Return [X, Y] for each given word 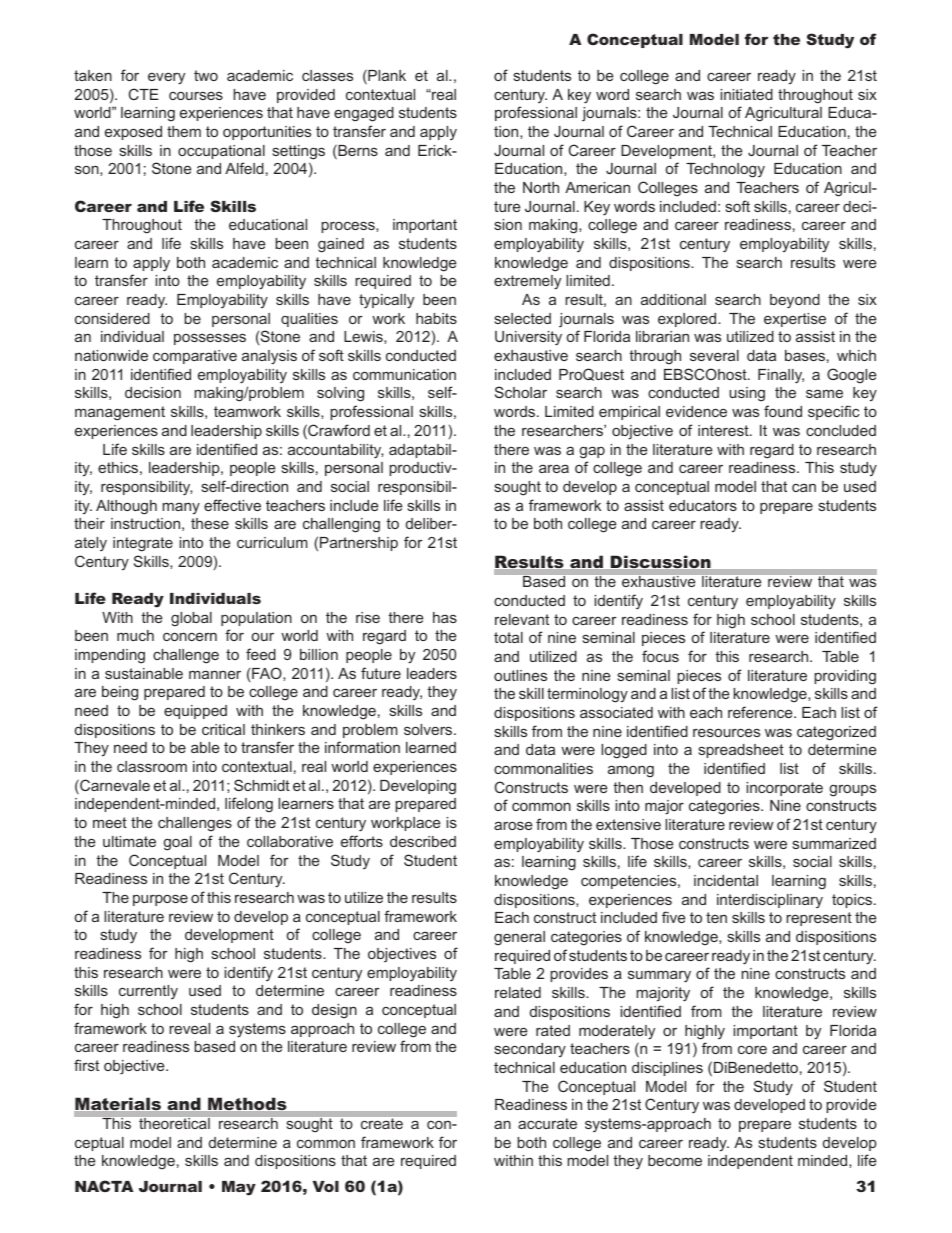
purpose [160, 900]
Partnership [359, 544]
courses [196, 96]
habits [436, 318]
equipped [195, 712]
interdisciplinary [770, 901]
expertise [795, 320]
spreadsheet [741, 751]
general [519, 938]
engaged [364, 114]
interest [724, 430]
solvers [429, 729]
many [181, 508]
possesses [210, 339]
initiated [746, 94]
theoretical [174, 1123]
